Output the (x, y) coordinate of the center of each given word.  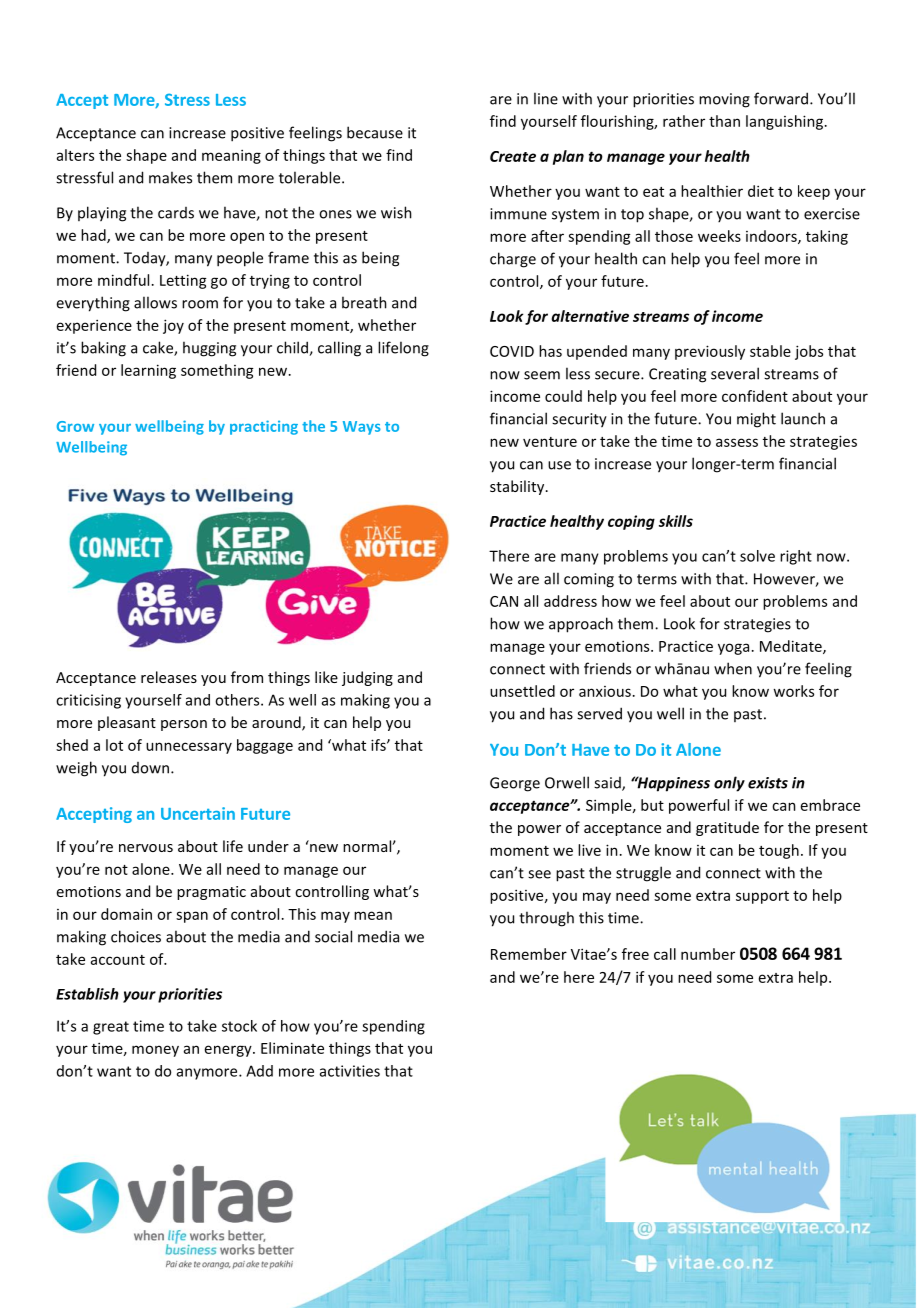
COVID (512, 351)
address (570, 601)
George (515, 784)
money (155, 1051)
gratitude (727, 828)
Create (513, 156)
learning (148, 371)
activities (350, 1071)
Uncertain (198, 813)
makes (170, 177)
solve (757, 556)
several (735, 373)
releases (169, 677)
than (724, 121)
